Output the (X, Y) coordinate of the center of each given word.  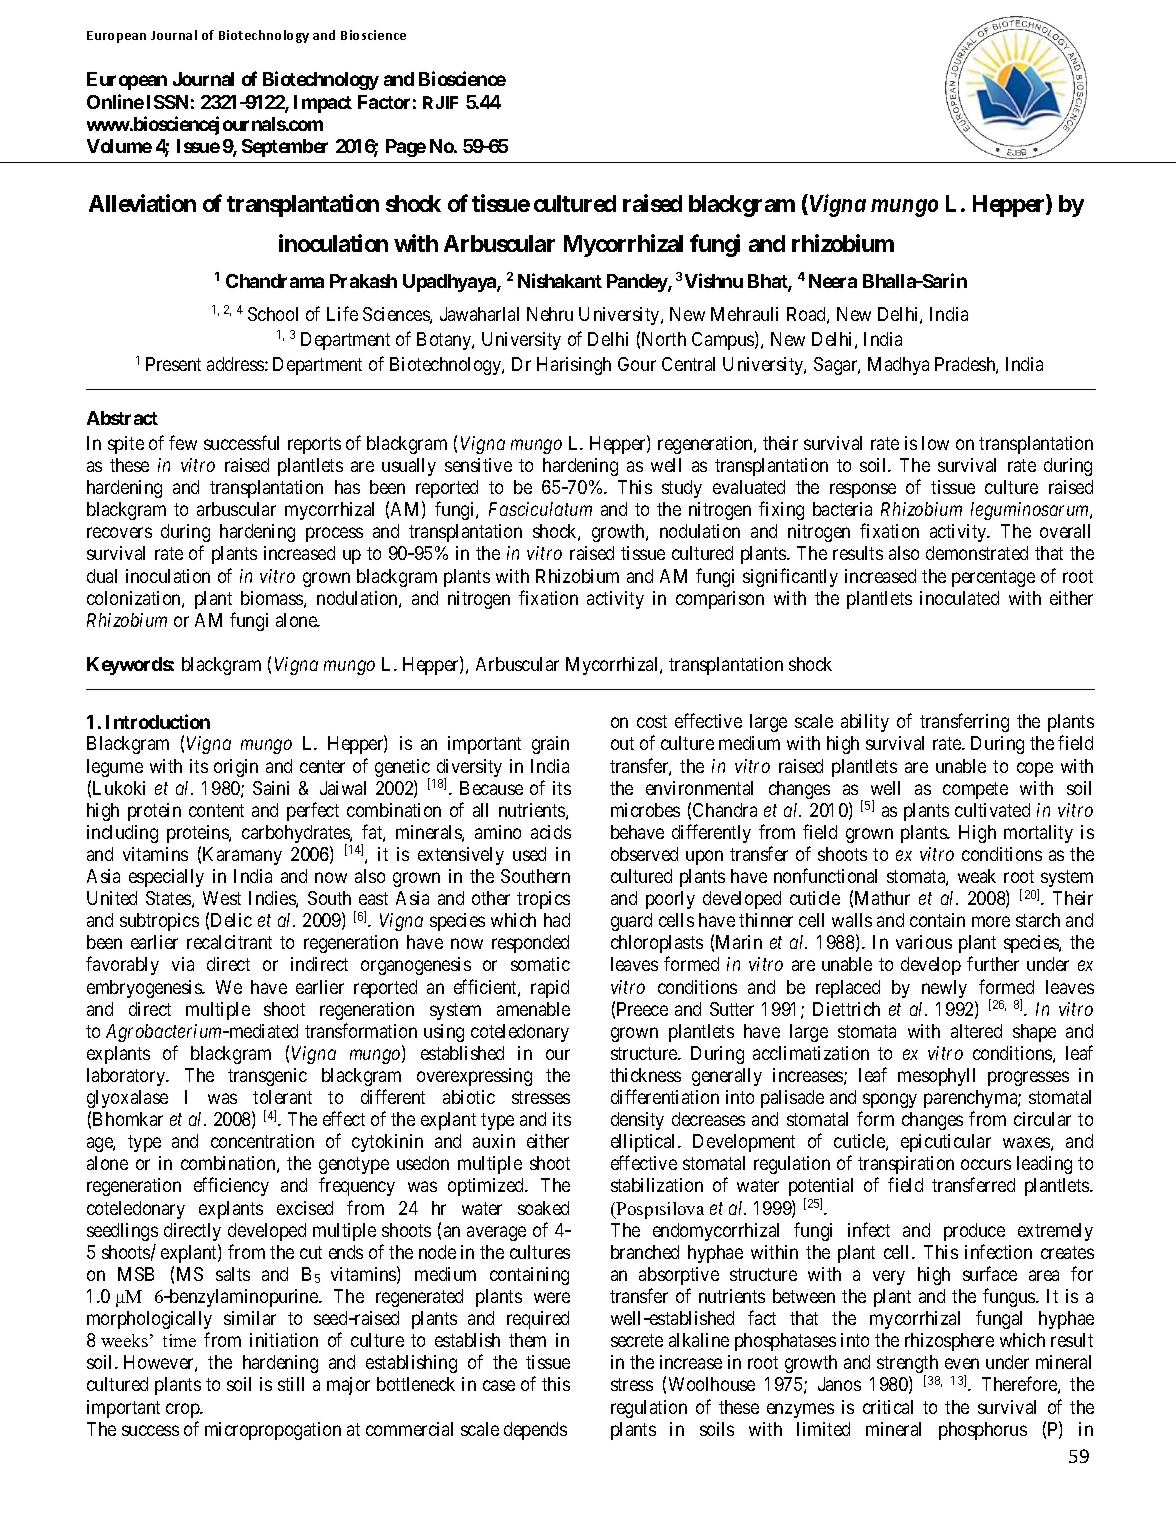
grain (550, 745)
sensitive (478, 465)
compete (975, 790)
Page (406, 148)
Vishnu (714, 280)
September (285, 148)
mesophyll (936, 1077)
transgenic (267, 1077)
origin (236, 768)
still (291, 1384)
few (183, 442)
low (935, 443)
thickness (645, 1075)
